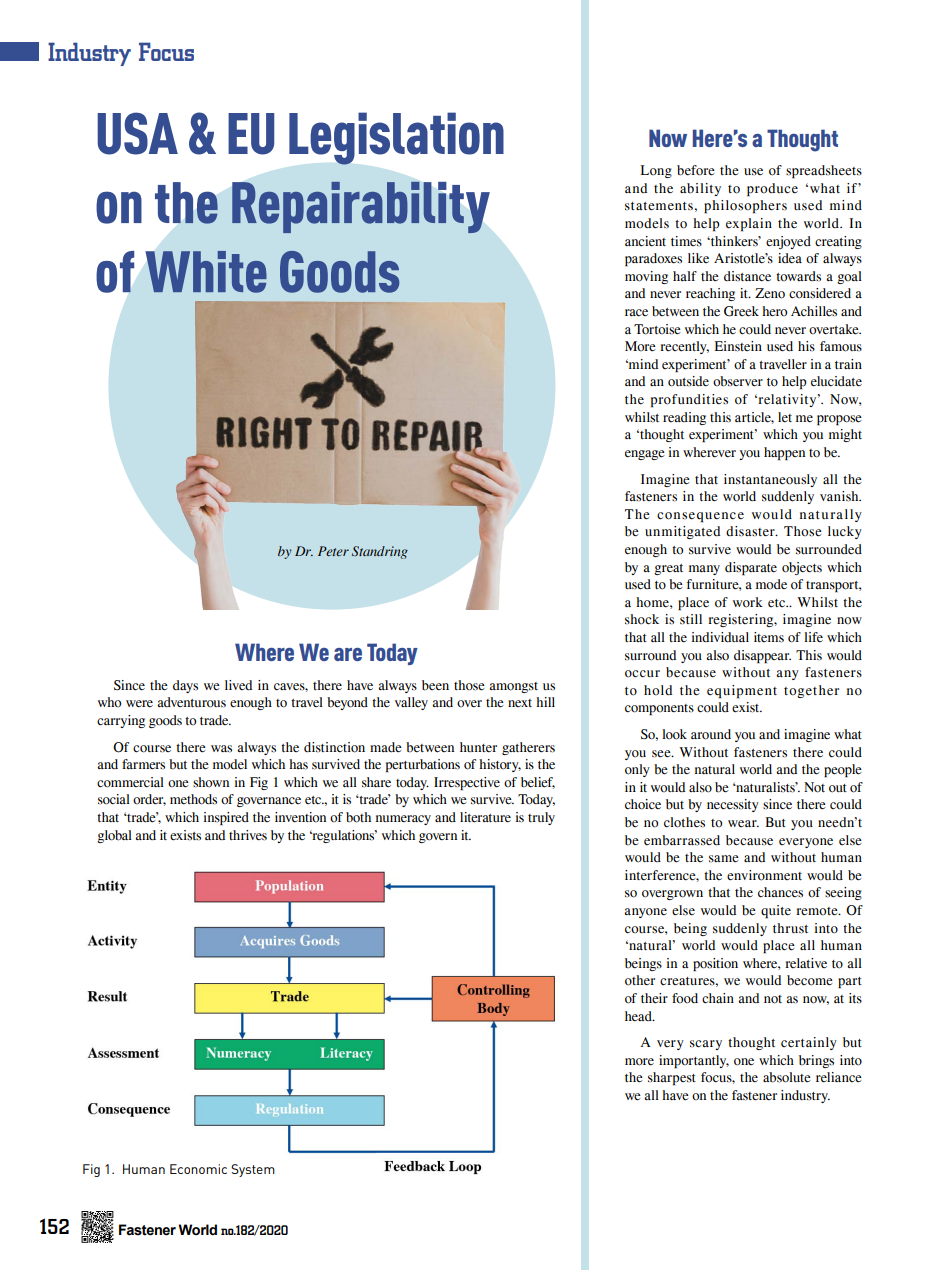 Image resolution: width=952 pixels, height=1270 pixels. I want to click on produce, so click(772, 189).
